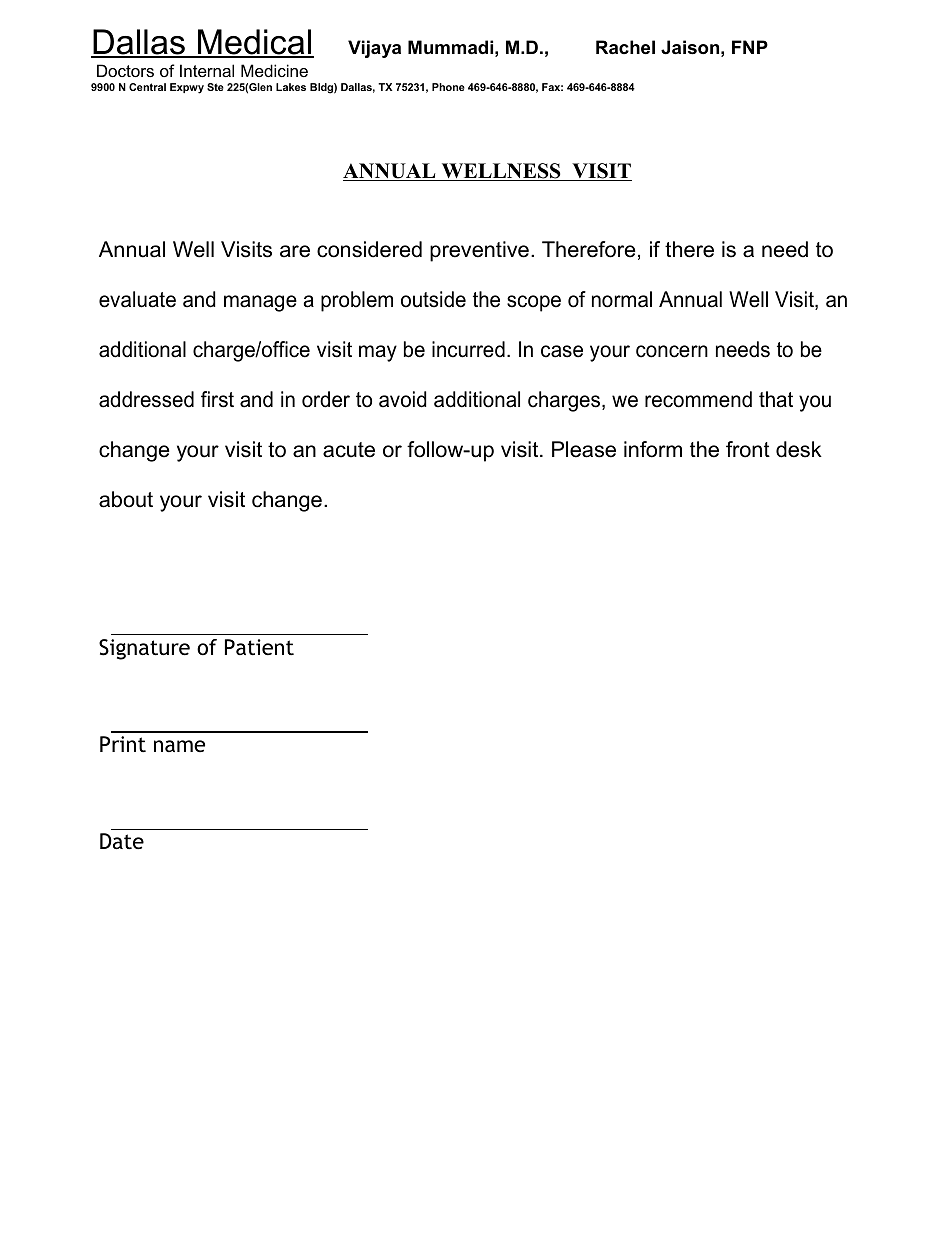 The height and width of the image is (1233, 952). I want to click on front, so click(748, 449).
